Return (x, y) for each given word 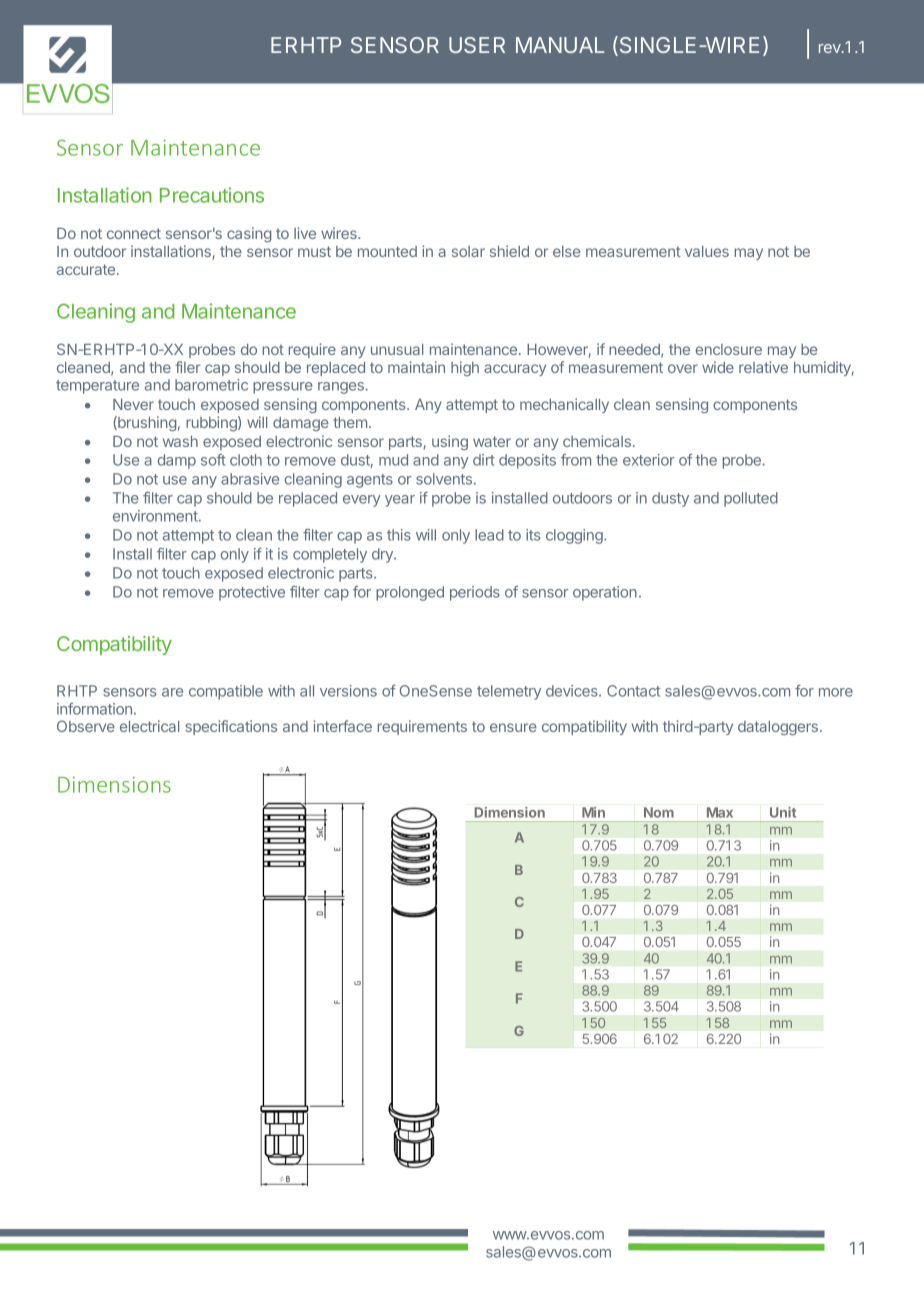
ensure (513, 727)
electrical (149, 726)
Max (720, 812)
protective (252, 593)
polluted (751, 499)
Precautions (212, 195)
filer (188, 367)
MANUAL (560, 45)
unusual (397, 349)
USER (477, 45)
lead (489, 535)
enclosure (729, 349)
